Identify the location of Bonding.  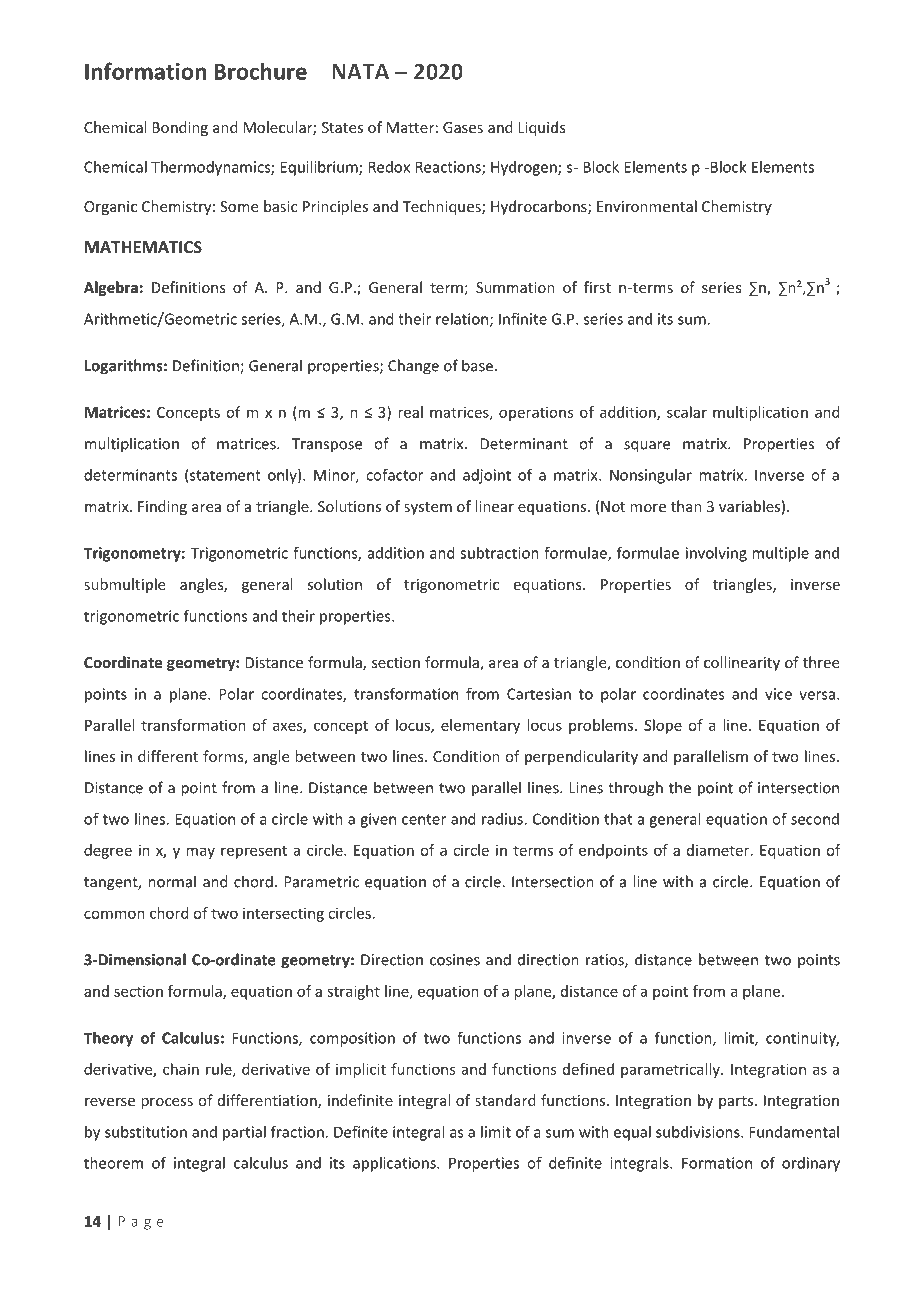
(180, 128).
